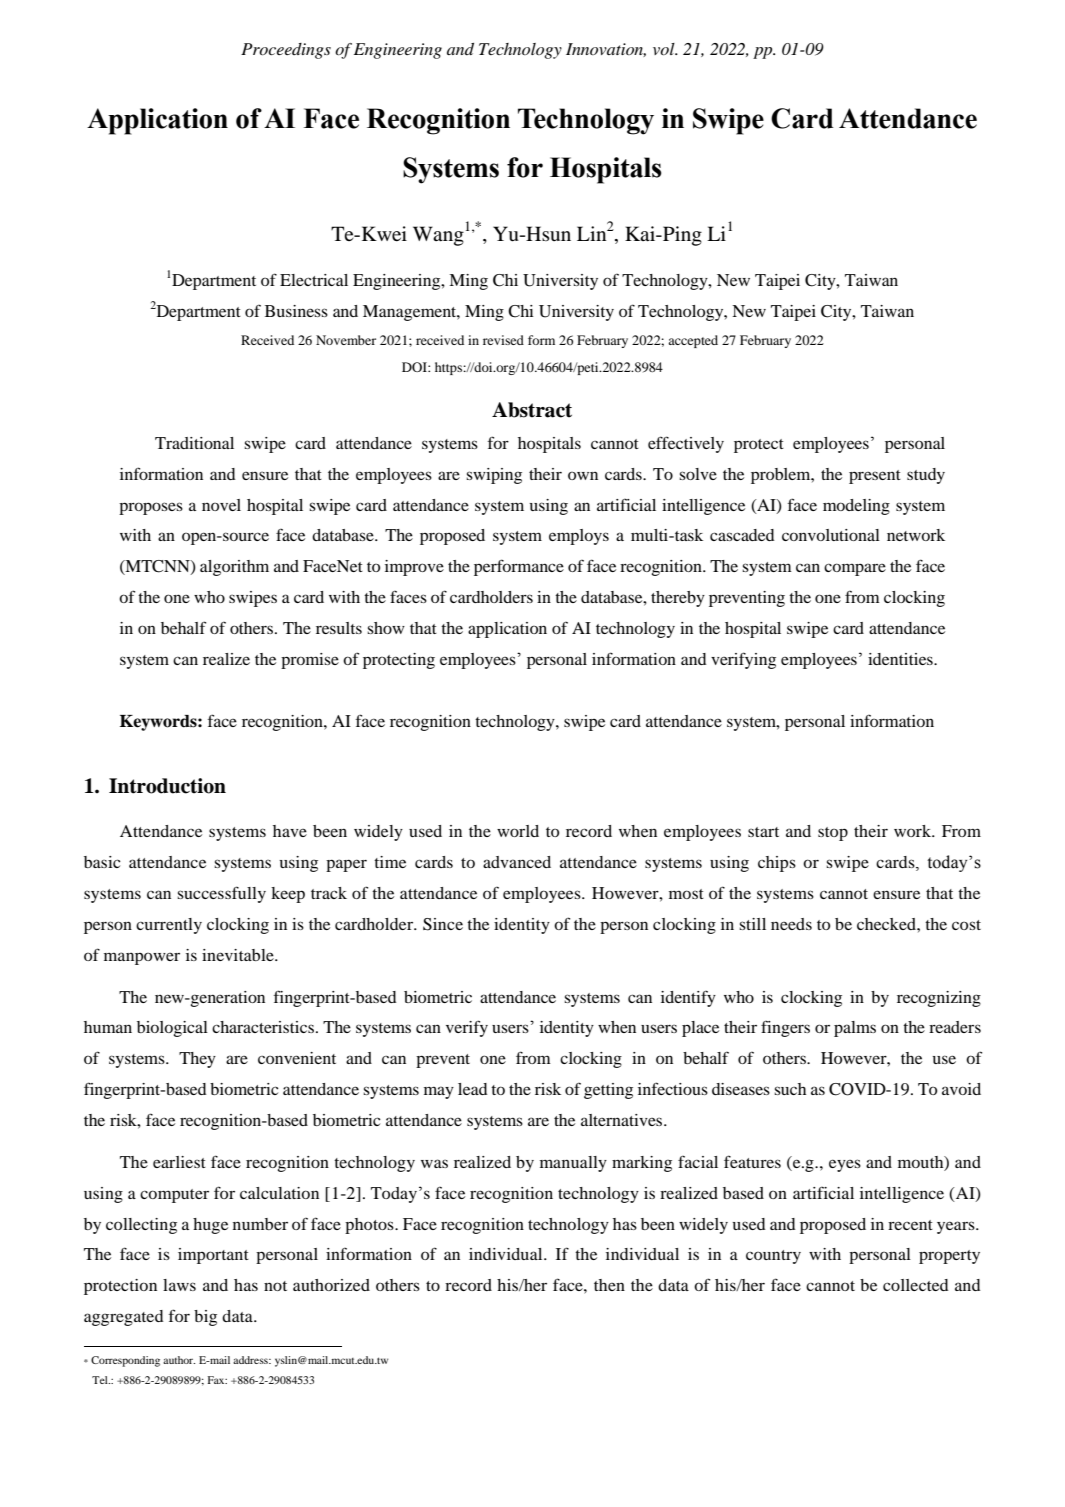  I want to click on revised, so click(503, 340).
